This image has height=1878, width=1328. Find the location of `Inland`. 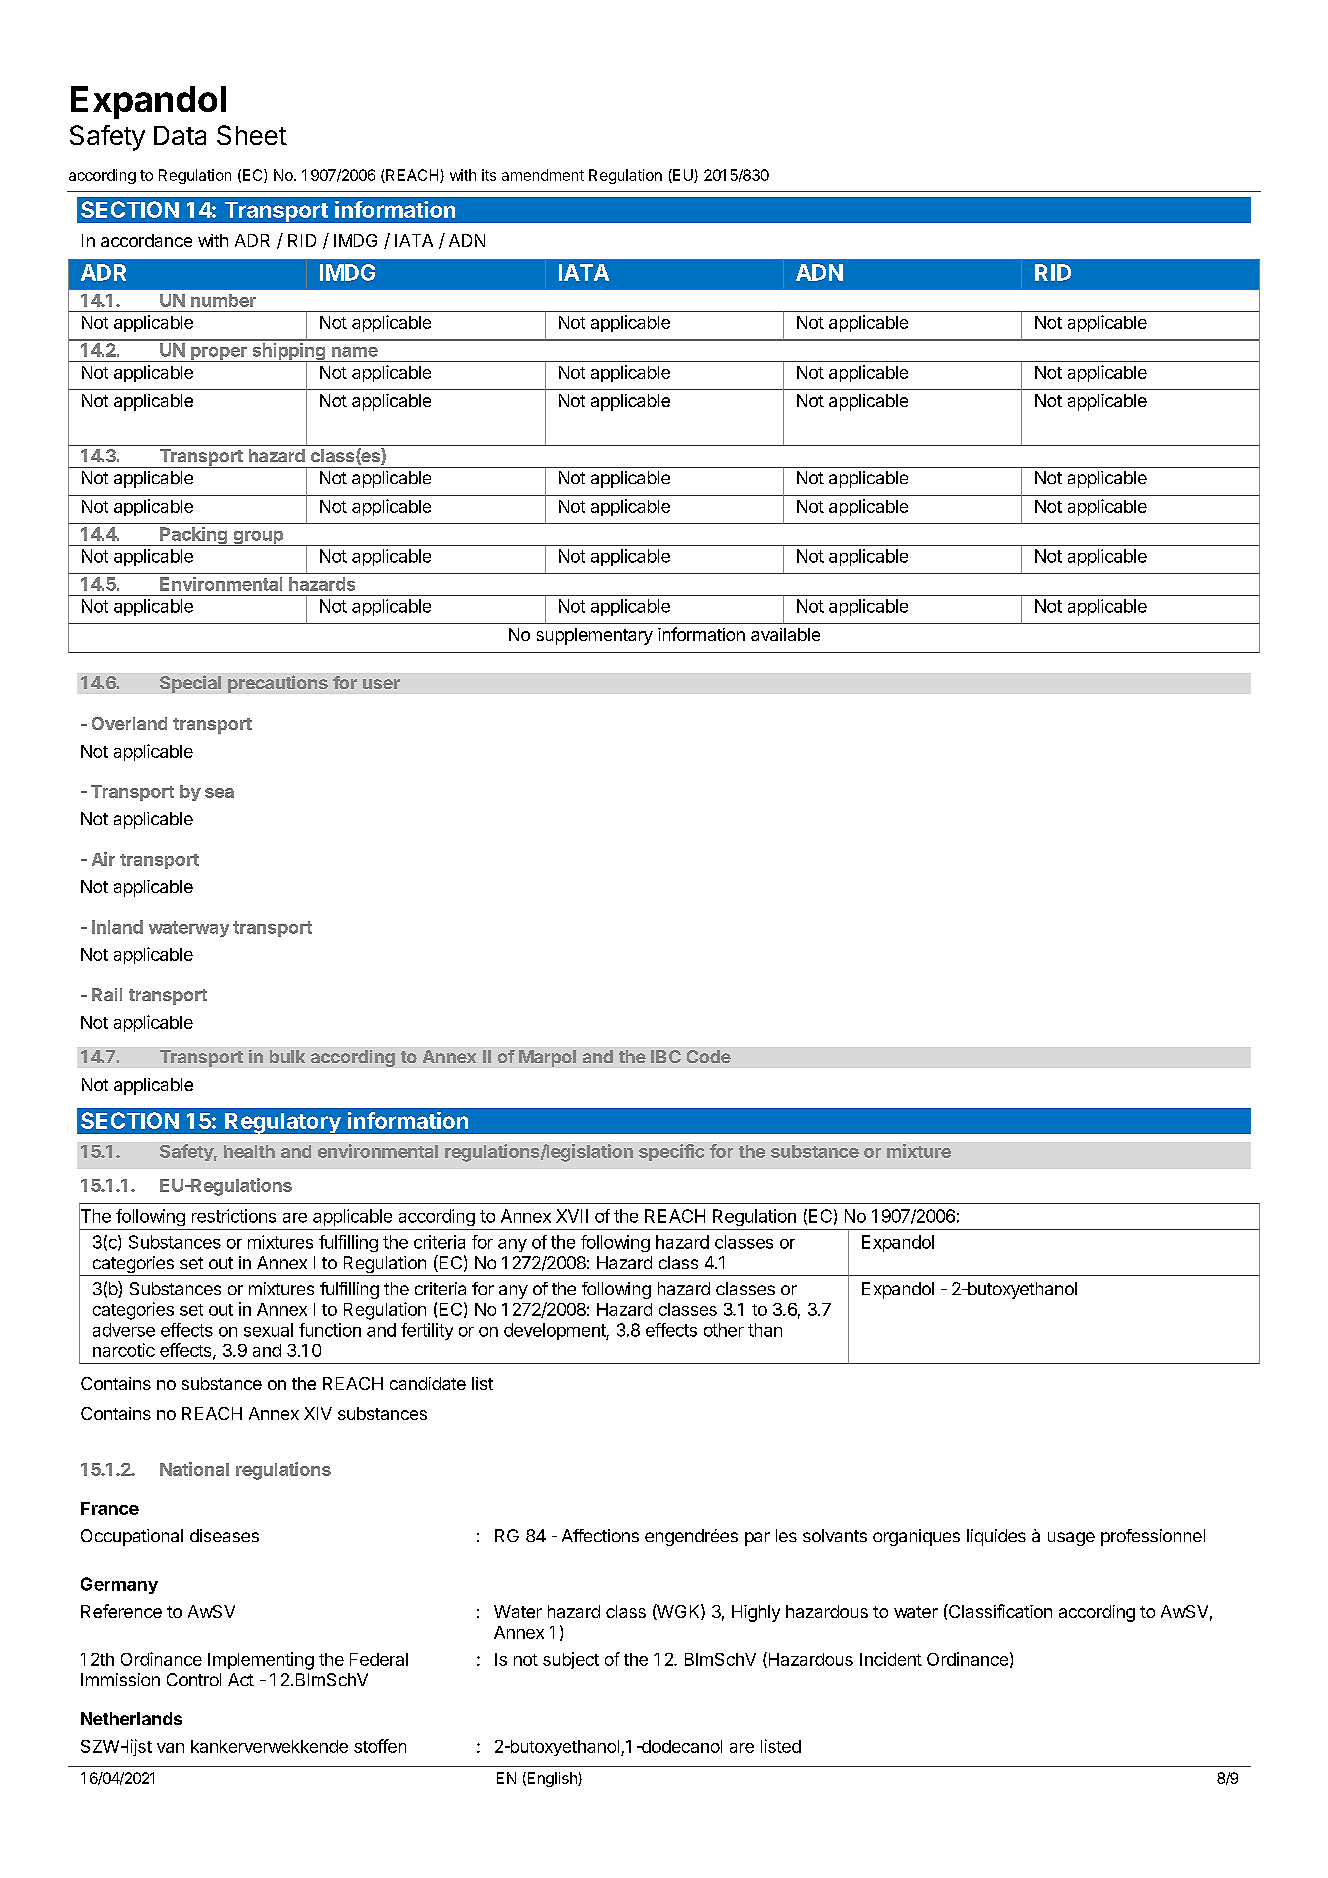

Inland is located at coordinates (117, 927).
